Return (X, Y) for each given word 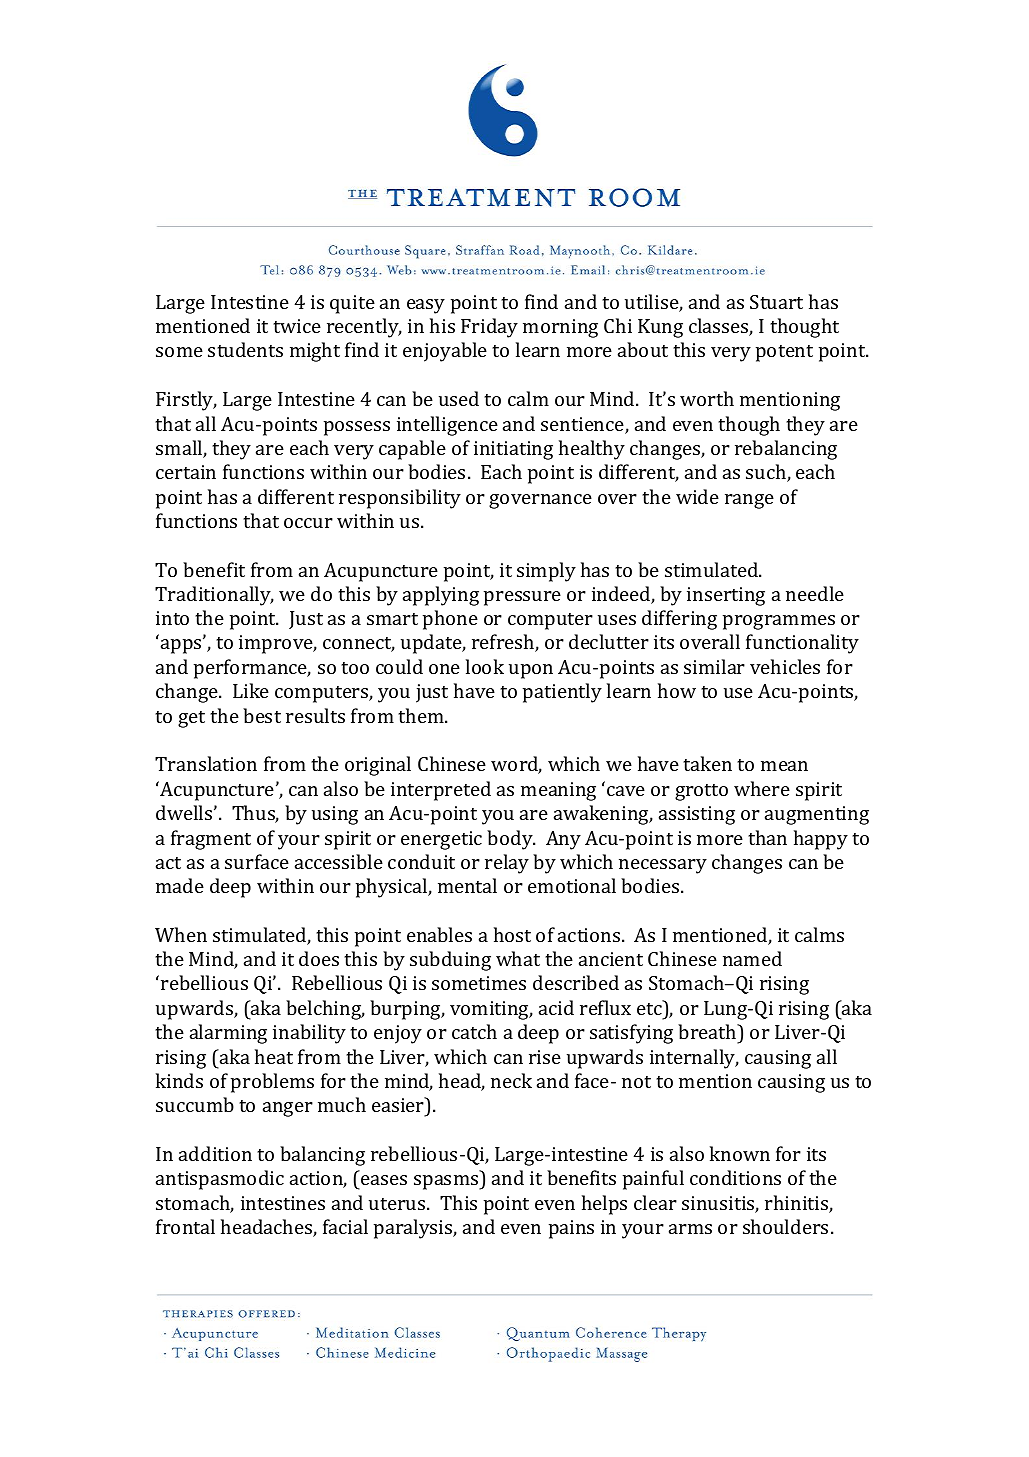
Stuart (776, 302)
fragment (211, 840)
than (767, 837)
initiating (513, 450)
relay (507, 864)
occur (308, 523)
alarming (228, 1034)
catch (474, 1031)
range (749, 501)
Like (251, 690)
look (485, 666)
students (245, 349)
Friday (489, 328)
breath (708, 1031)
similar (714, 666)
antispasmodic (220, 1180)
